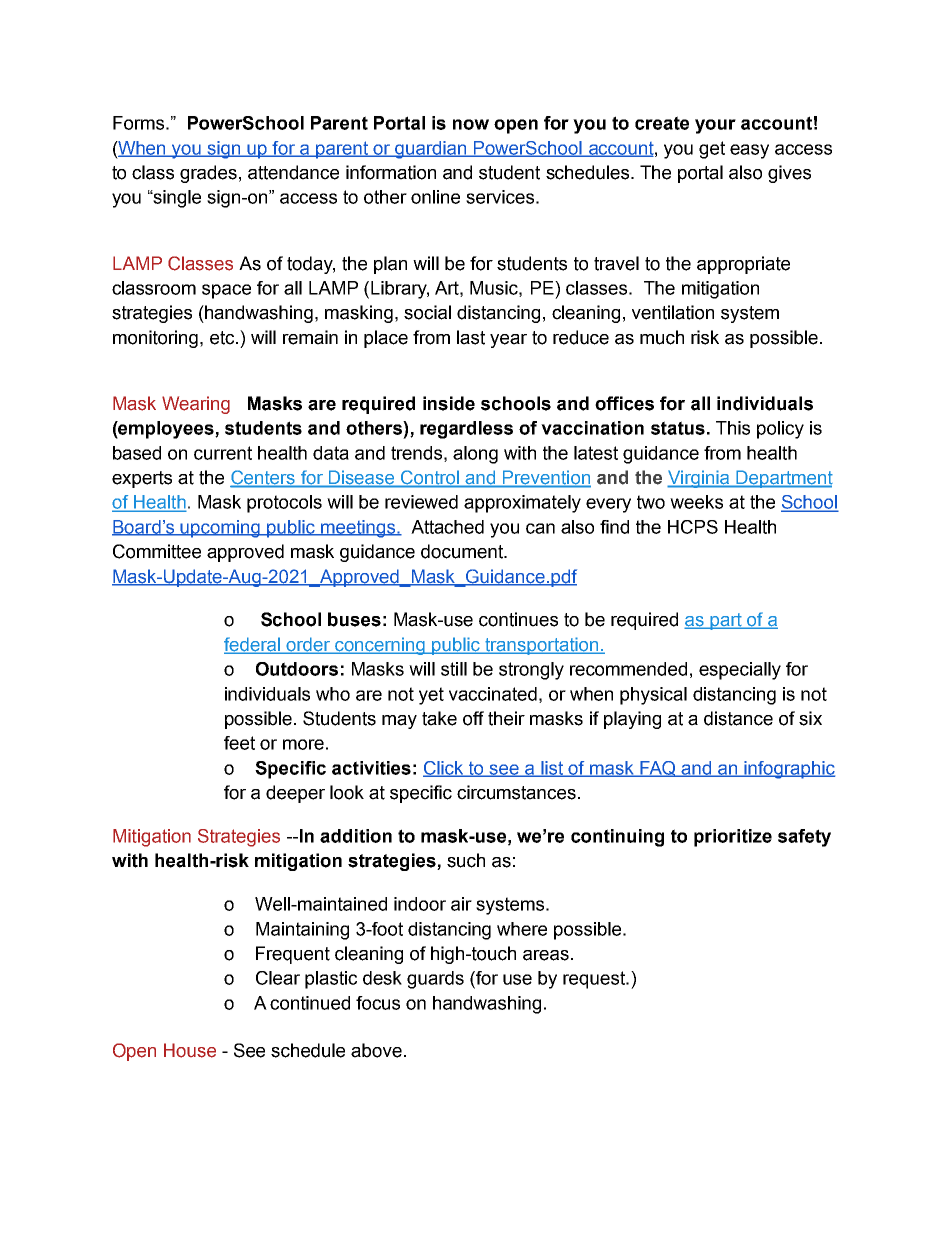 Image resolution: width=952 pixels, height=1233 pixels. Describe the element at coordinates (463, 551) in the page. I see `document` at that location.
